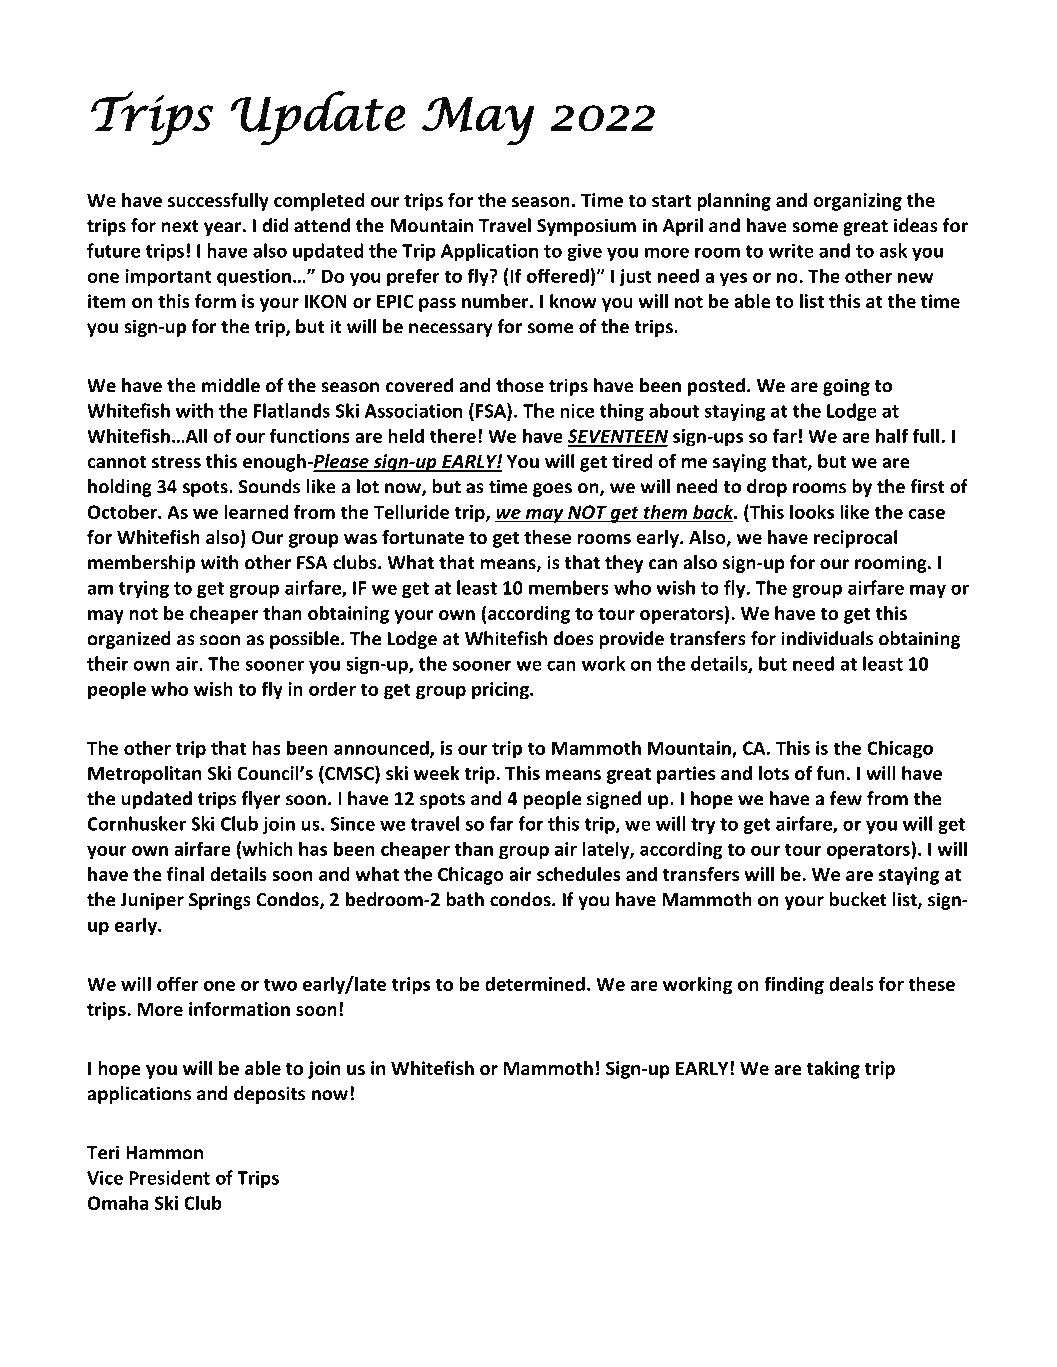  Describe the element at coordinates (827, 638) in the screenshot. I see `individuals` at that location.
